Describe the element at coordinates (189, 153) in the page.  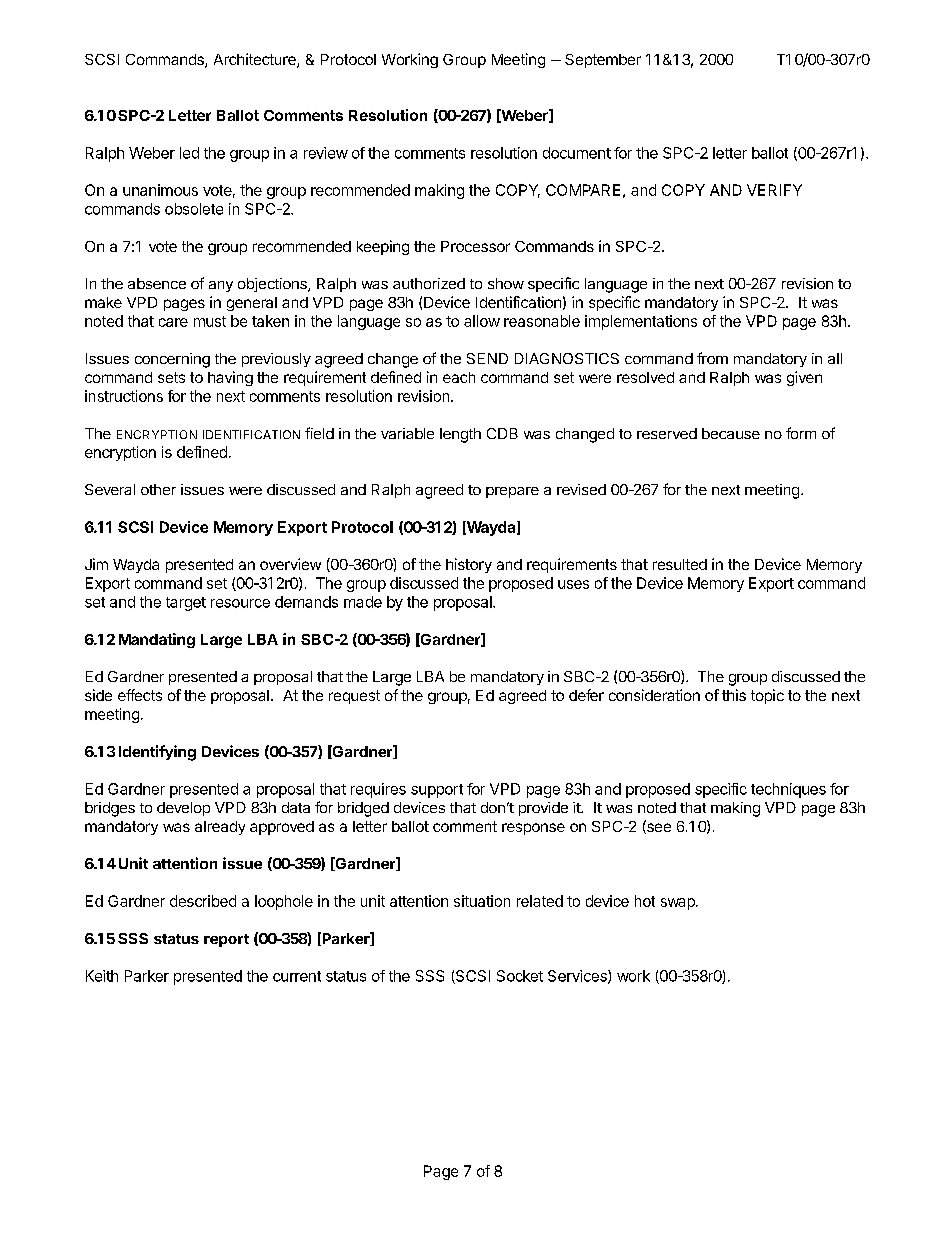
I see `led` at that location.
